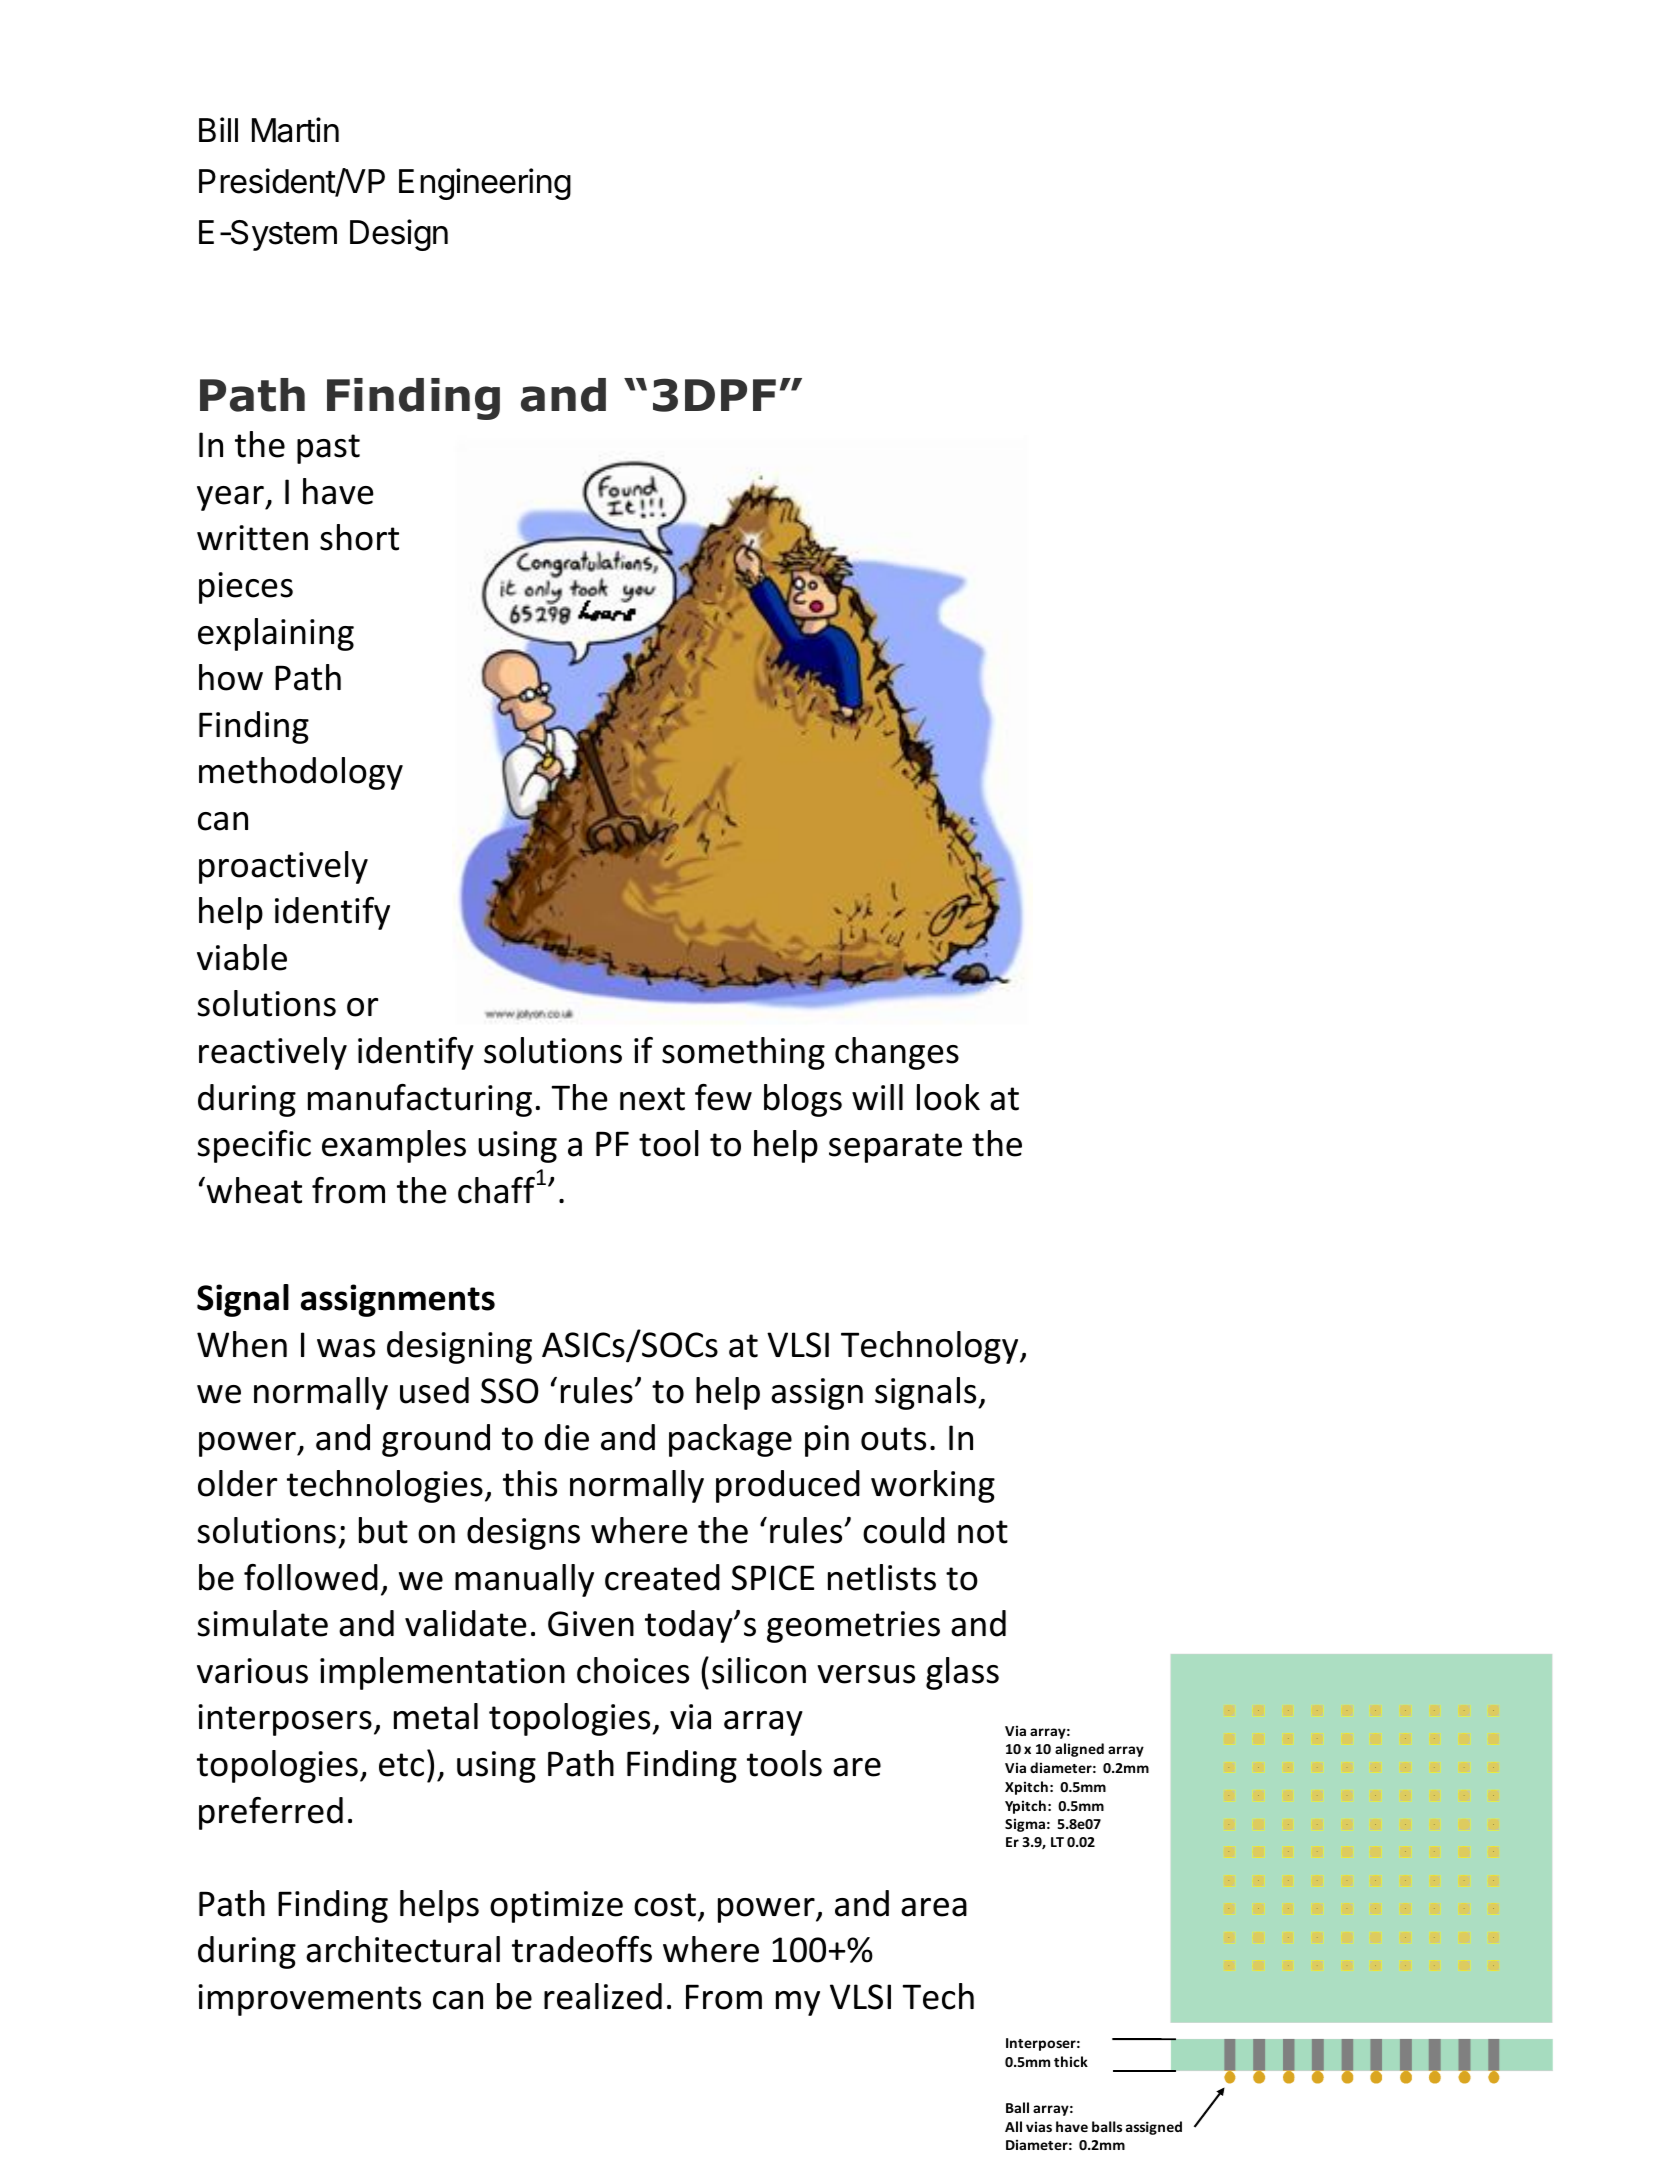  I want to click on package, so click(730, 1440).
